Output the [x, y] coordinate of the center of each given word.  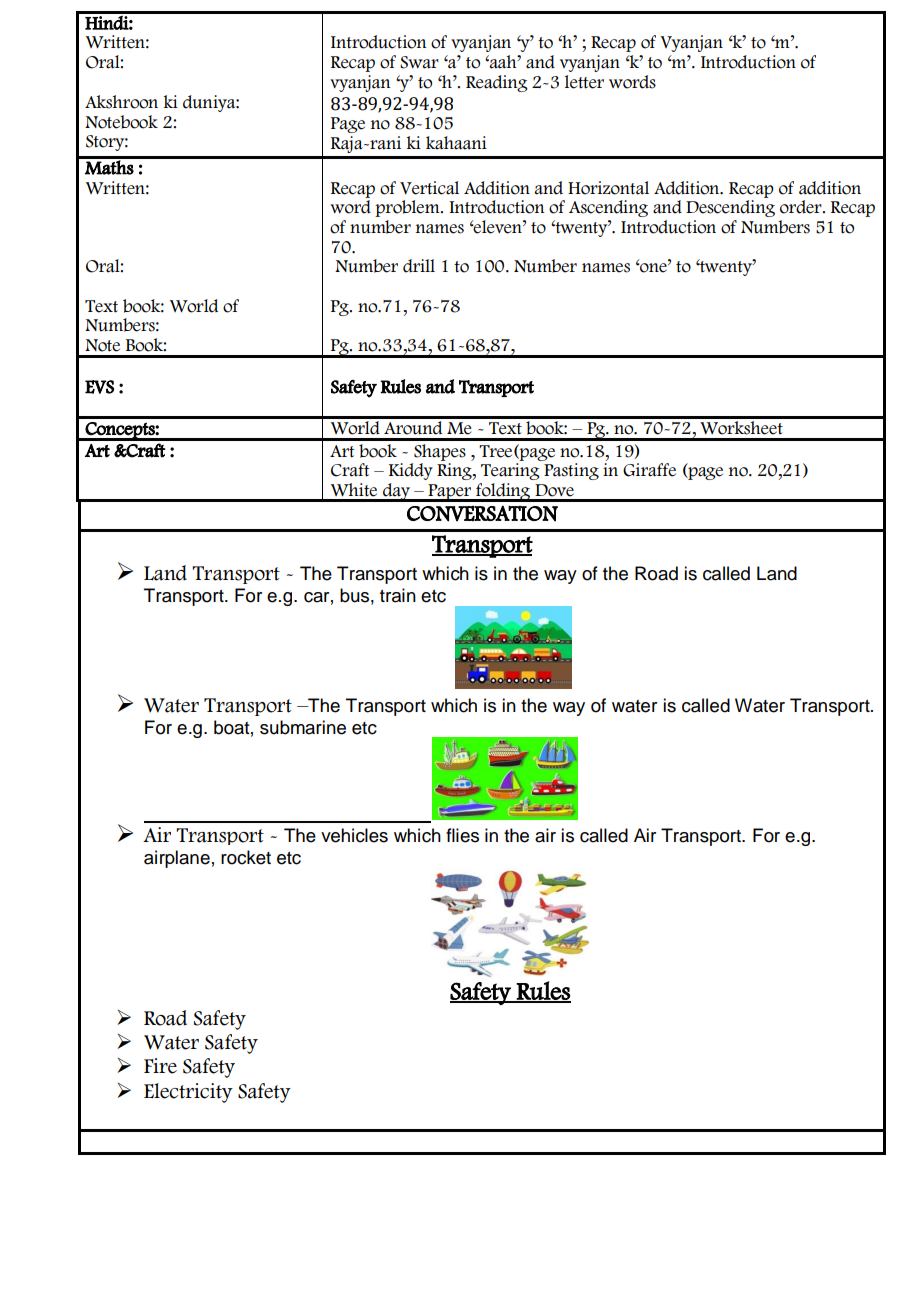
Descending [730, 208]
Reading [497, 83]
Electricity [188, 1093]
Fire [160, 1066]
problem [408, 208]
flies [462, 835]
